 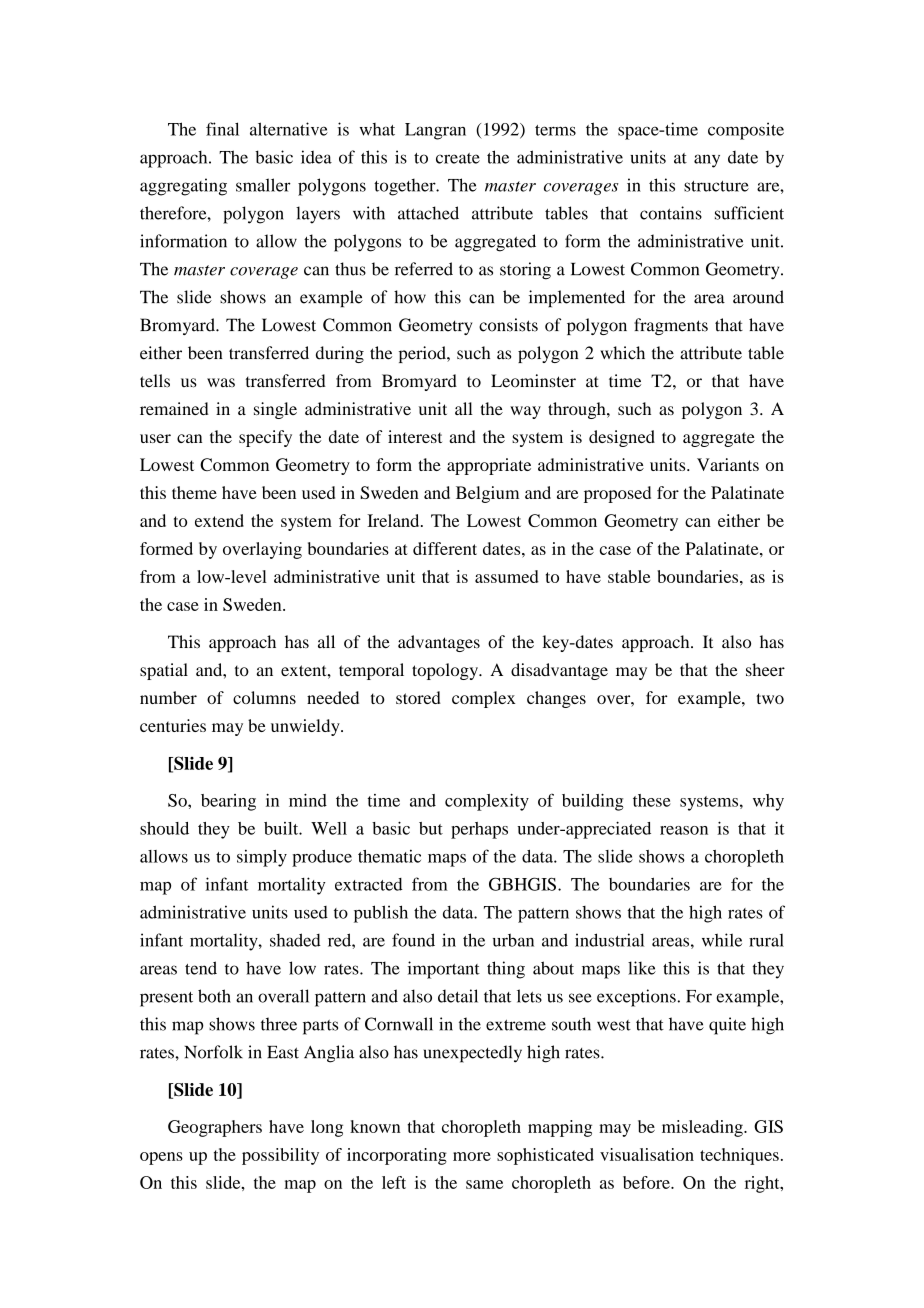 I want to click on misleading, so click(x=703, y=1128).
